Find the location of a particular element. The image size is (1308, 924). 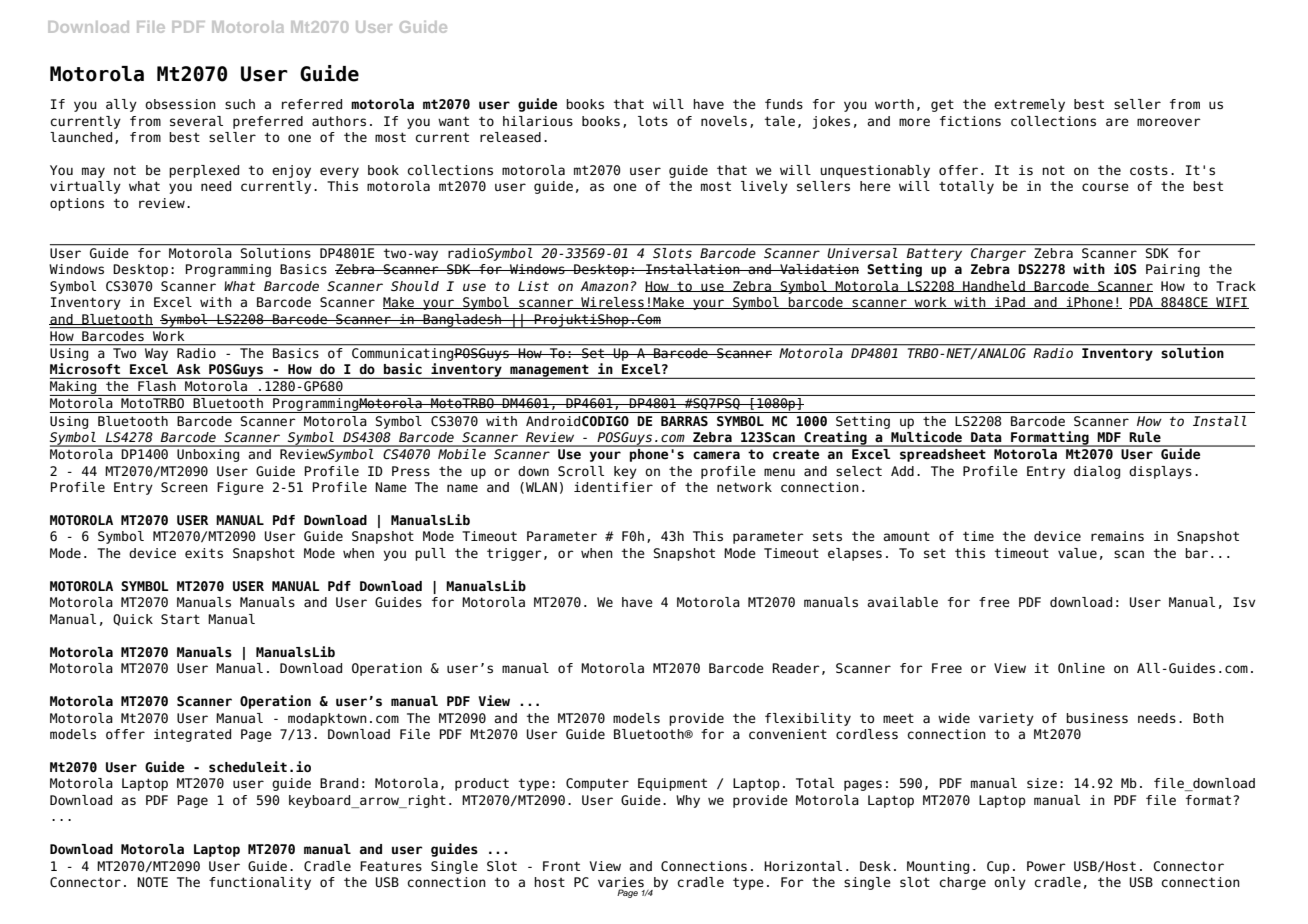

Start is located at coordinates (180, 619).
